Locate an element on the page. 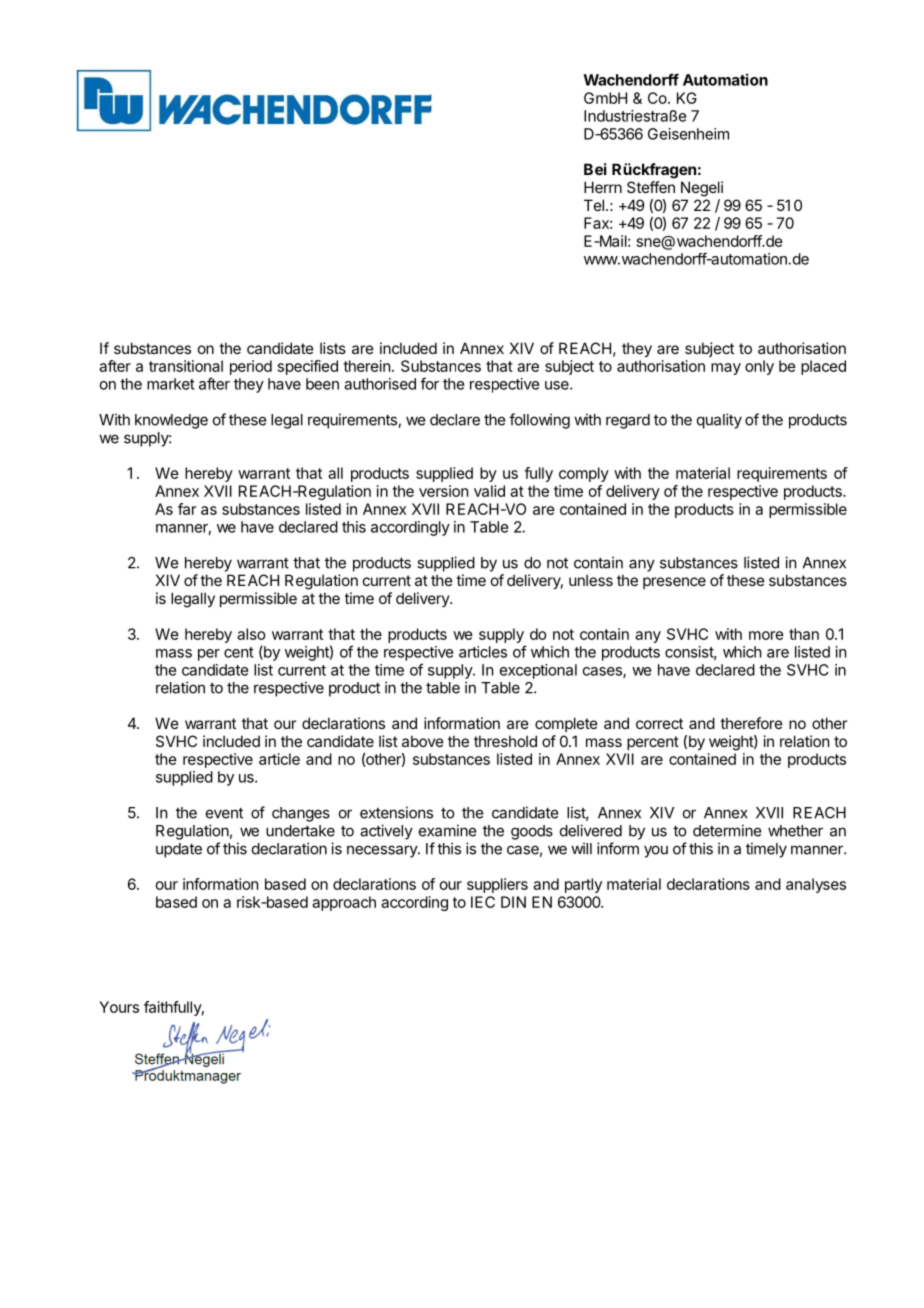  period is located at coordinates (251, 367).
